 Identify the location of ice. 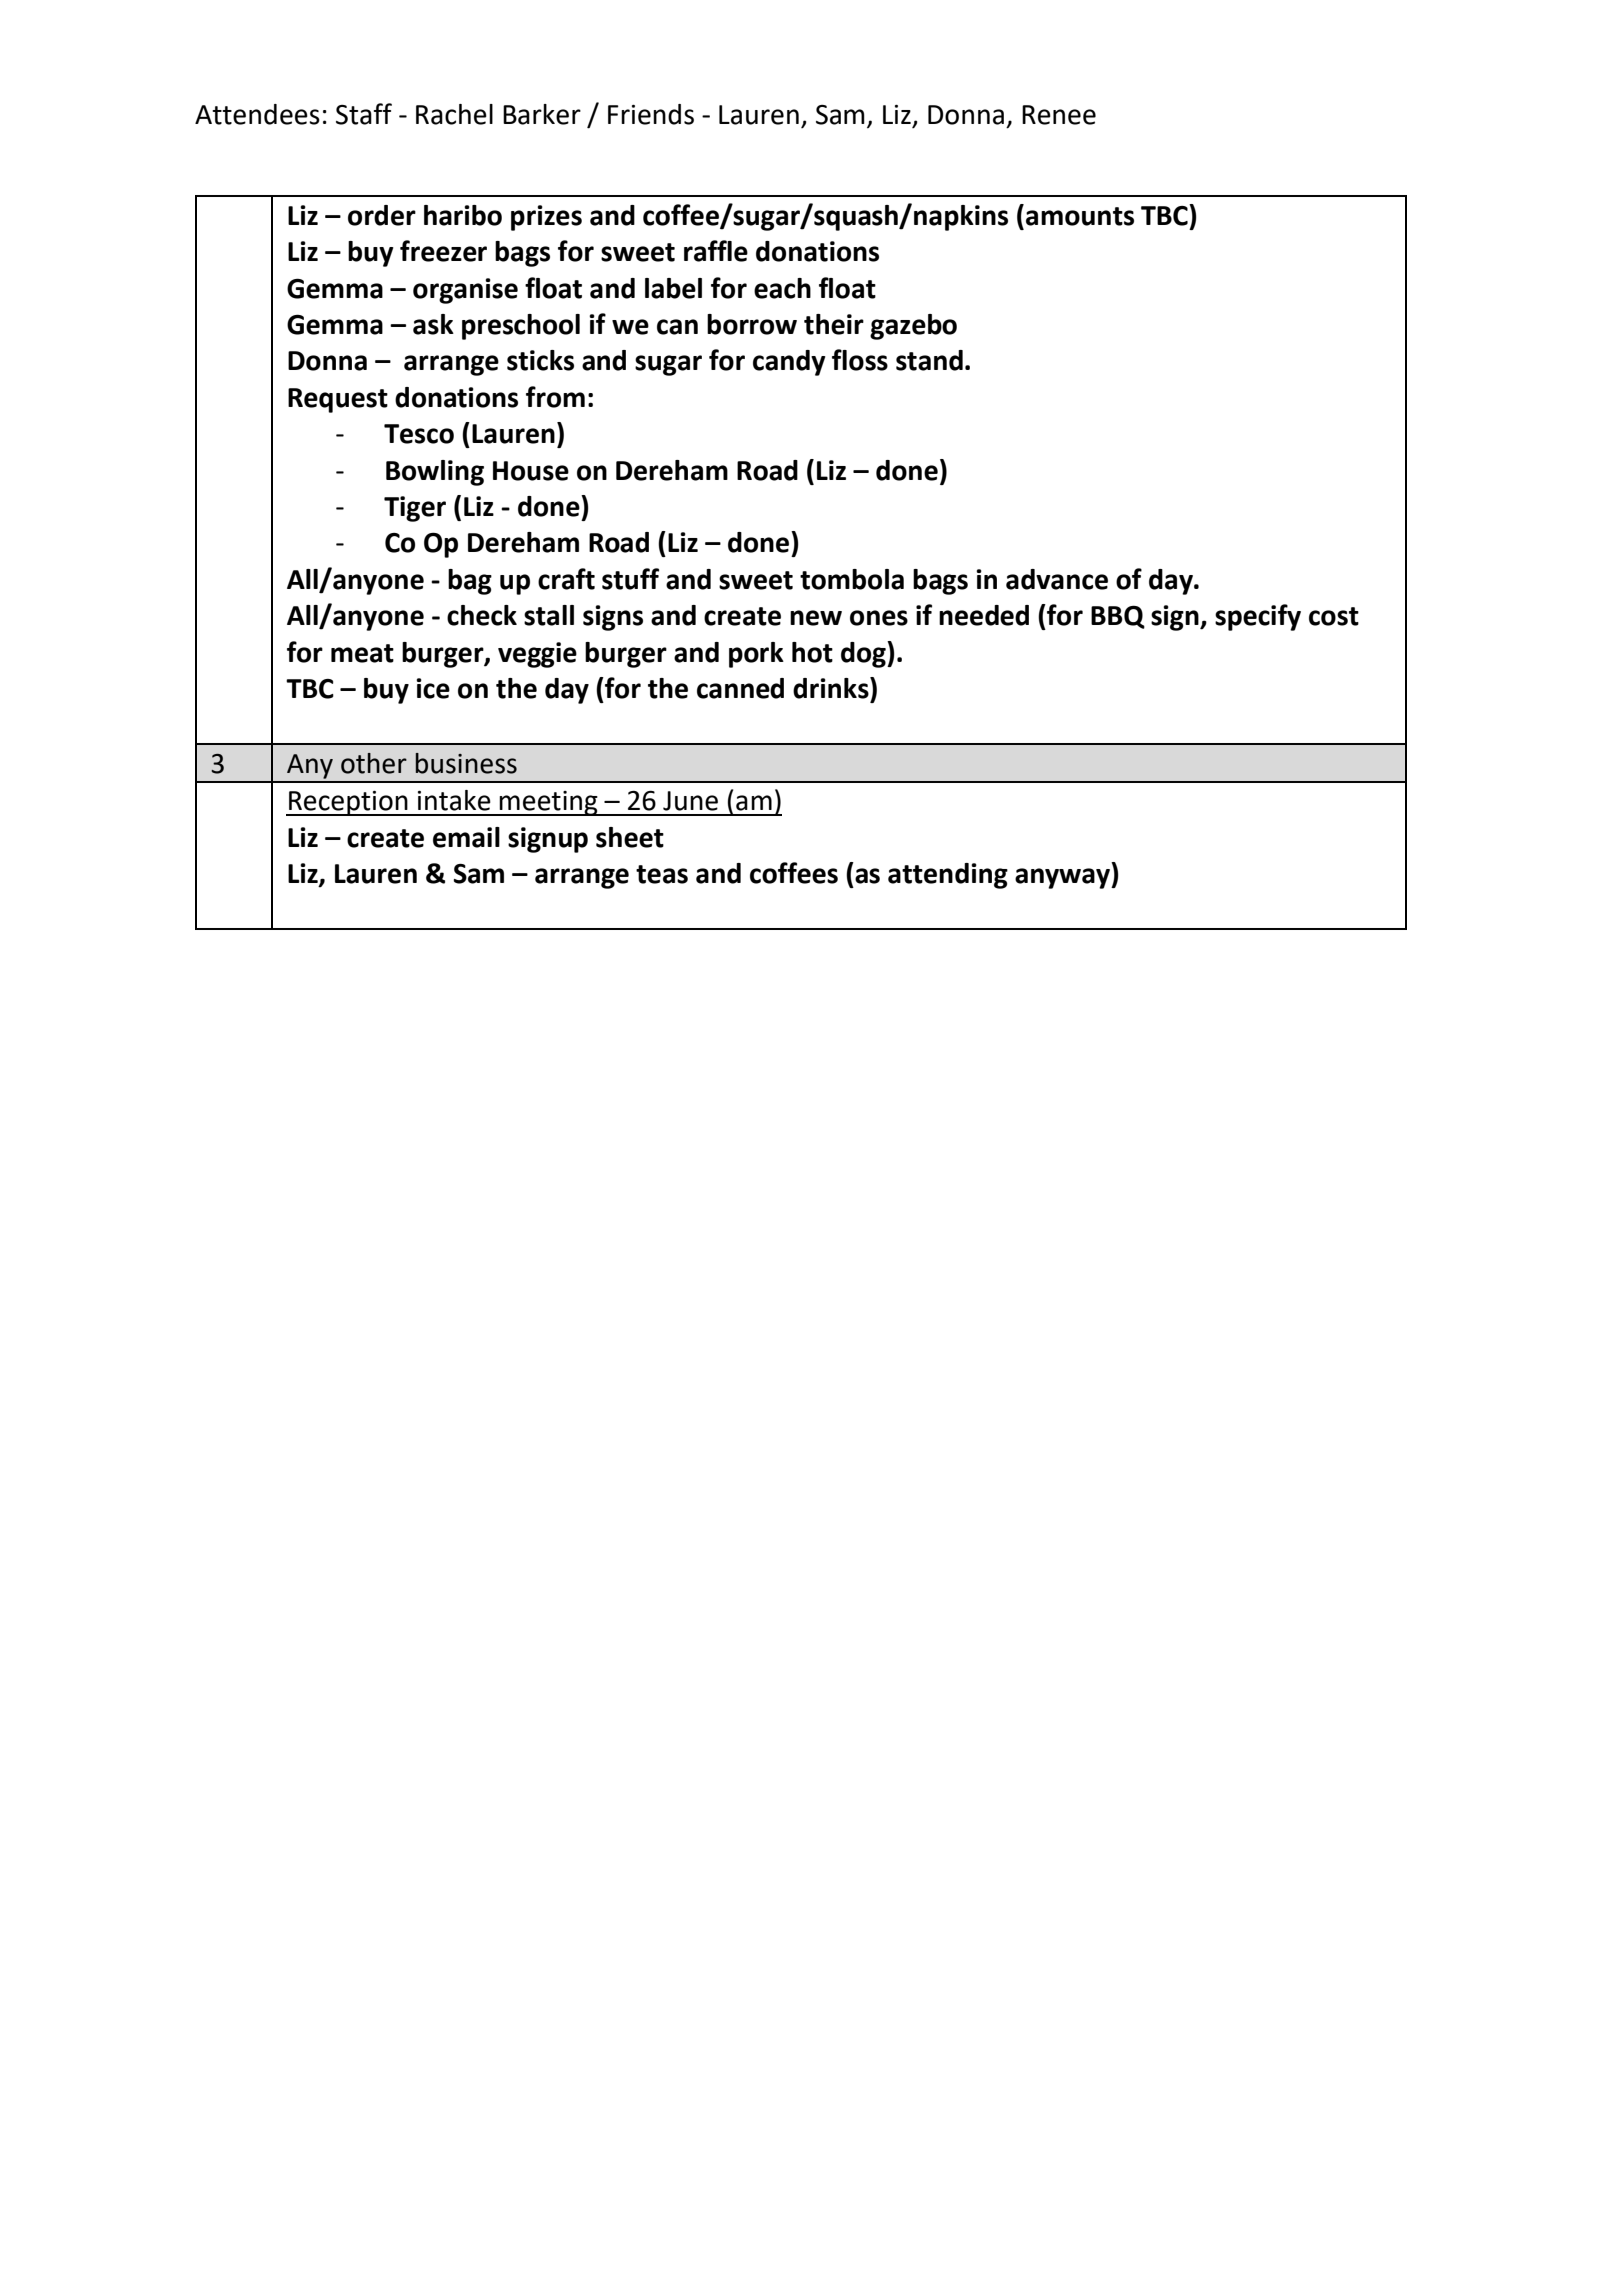
(433, 688).
